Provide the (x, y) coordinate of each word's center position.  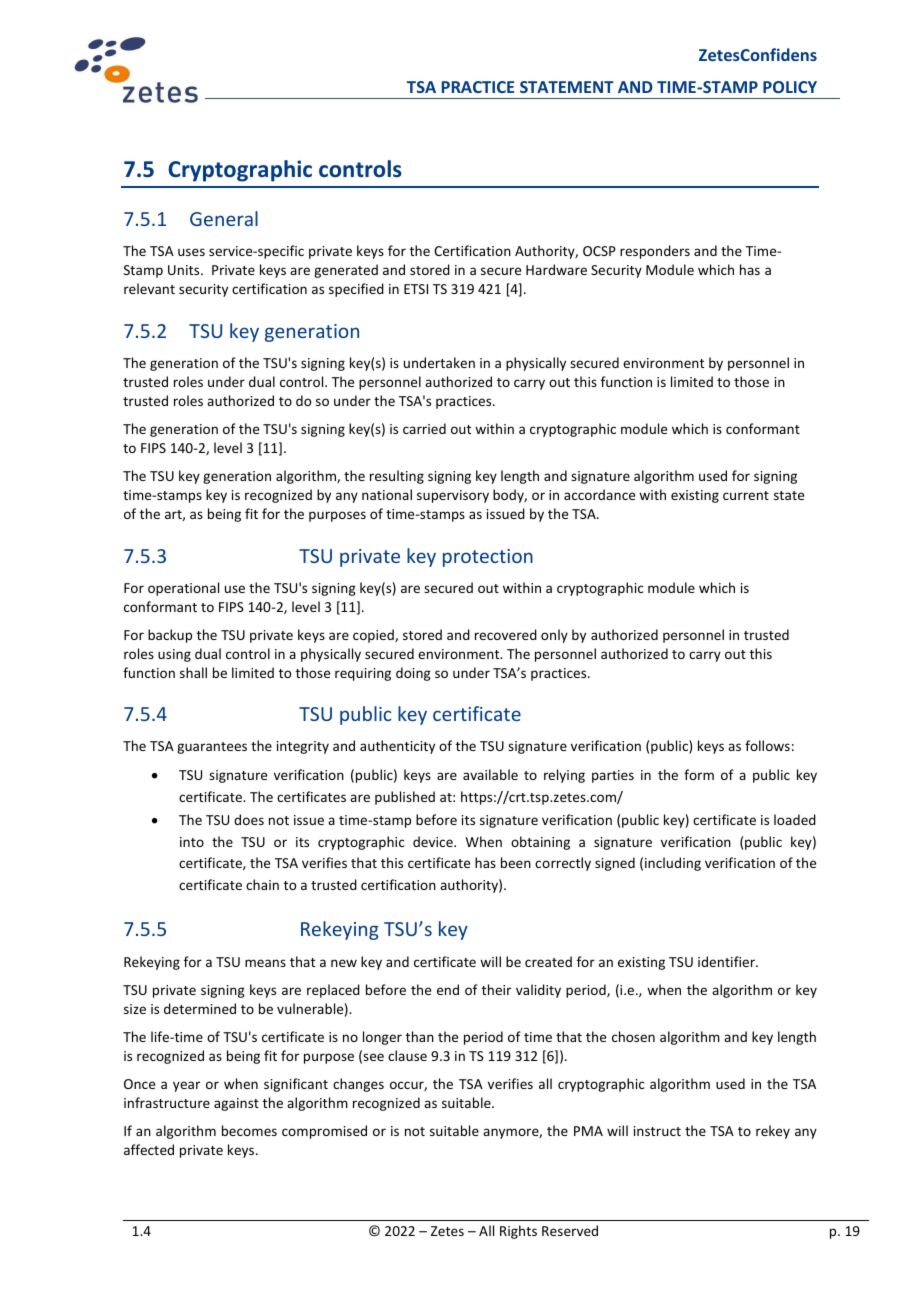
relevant (149, 288)
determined (200, 1008)
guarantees (212, 748)
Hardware (556, 269)
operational (183, 589)
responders (655, 252)
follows (767, 745)
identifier (727, 961)
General (224, 218)
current (746, 495)
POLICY (790, 87)
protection (488, 558)
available (490, 774)
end (448, 989)
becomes (249, 1130)
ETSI (416, 289)
